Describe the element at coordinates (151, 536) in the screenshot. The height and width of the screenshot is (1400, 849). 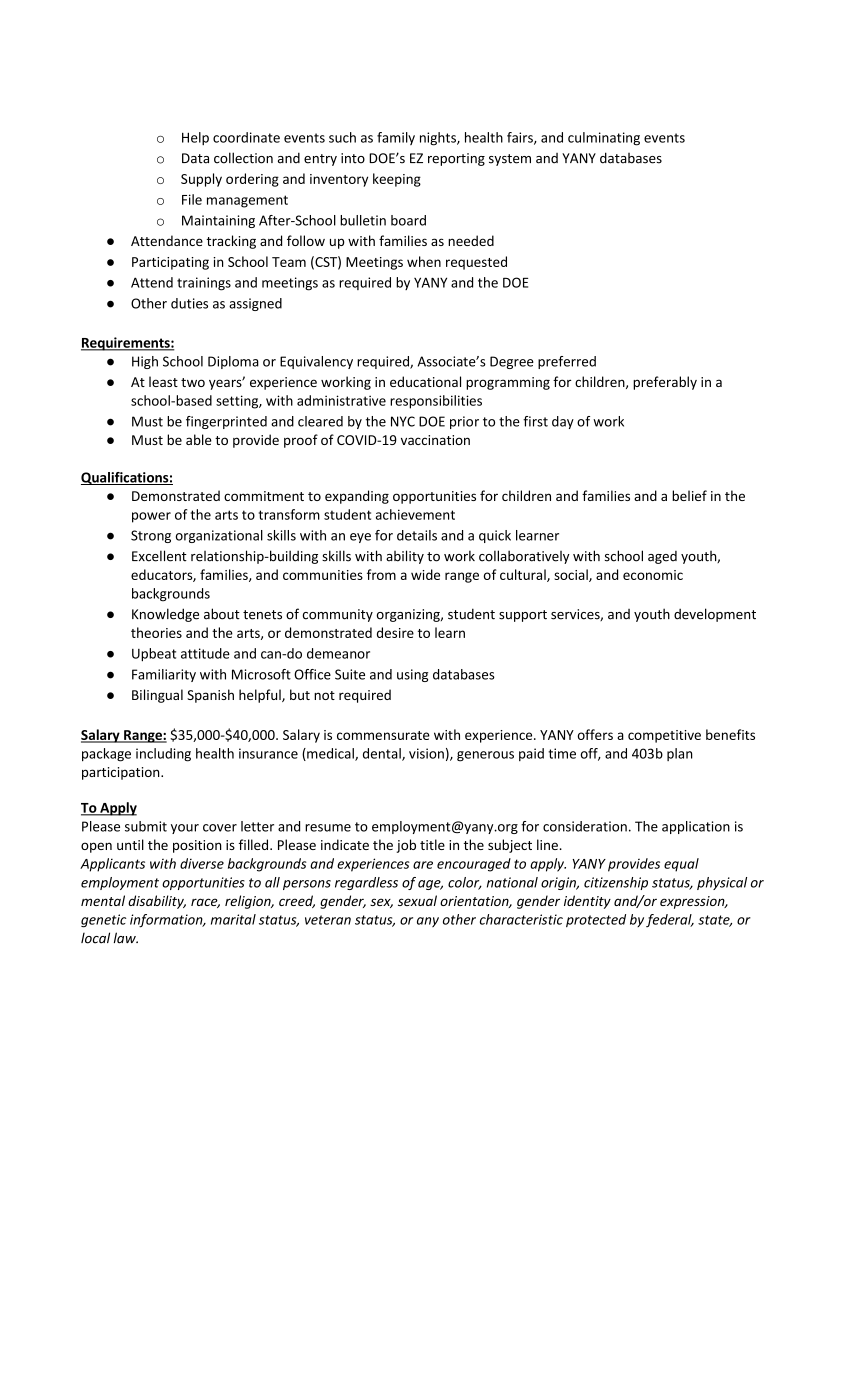
I see `Strong` at that location.
